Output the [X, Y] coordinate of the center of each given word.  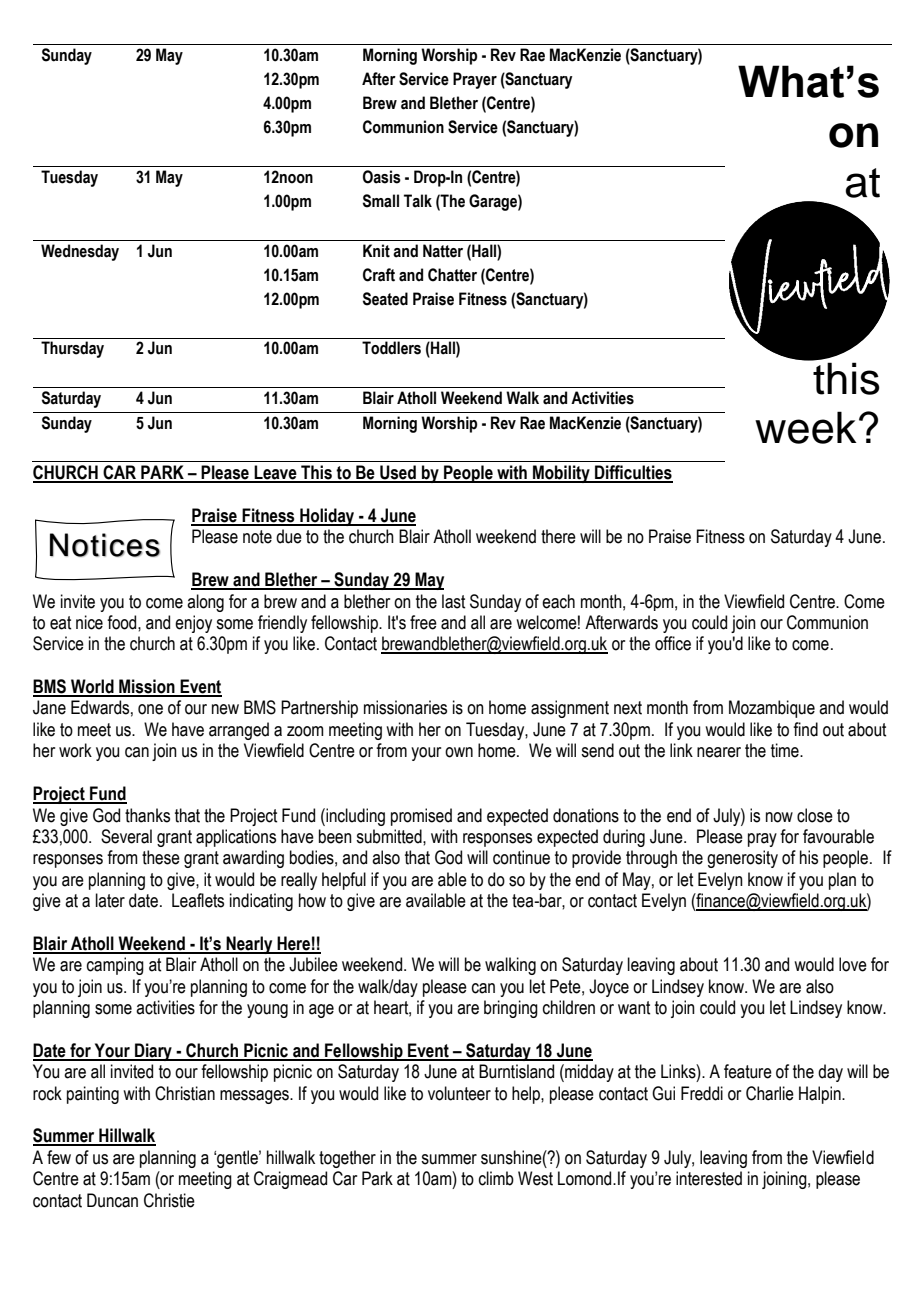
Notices [105, 545]
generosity [742, 859]
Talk [418, 201]
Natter [443, 251]
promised [421, 817]
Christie [169, 1200]
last [453, 601]
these [161, 857]
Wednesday [80, 252]
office [673, 643]
